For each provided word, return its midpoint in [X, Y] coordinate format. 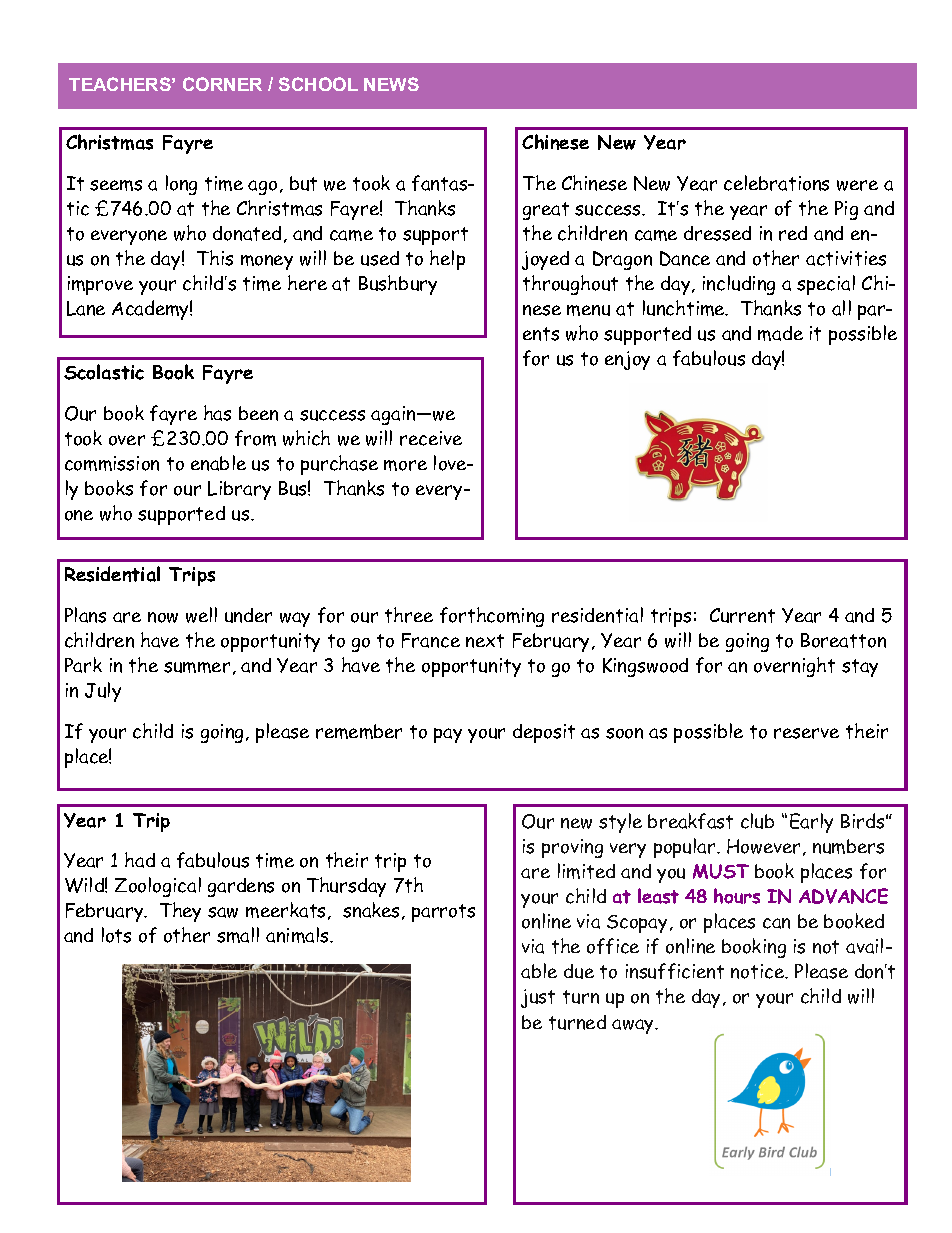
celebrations [776, 183]
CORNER [222, 84]
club [757, 821]
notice [759, 971]
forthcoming [492, 617]
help [447, 260]
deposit [544, 733]
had [140, 860]
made [780, 333]
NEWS [391, 84]
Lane [86, 308]
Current [742, 615]
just [538, 998]
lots [116, 935]
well [201, 615]
